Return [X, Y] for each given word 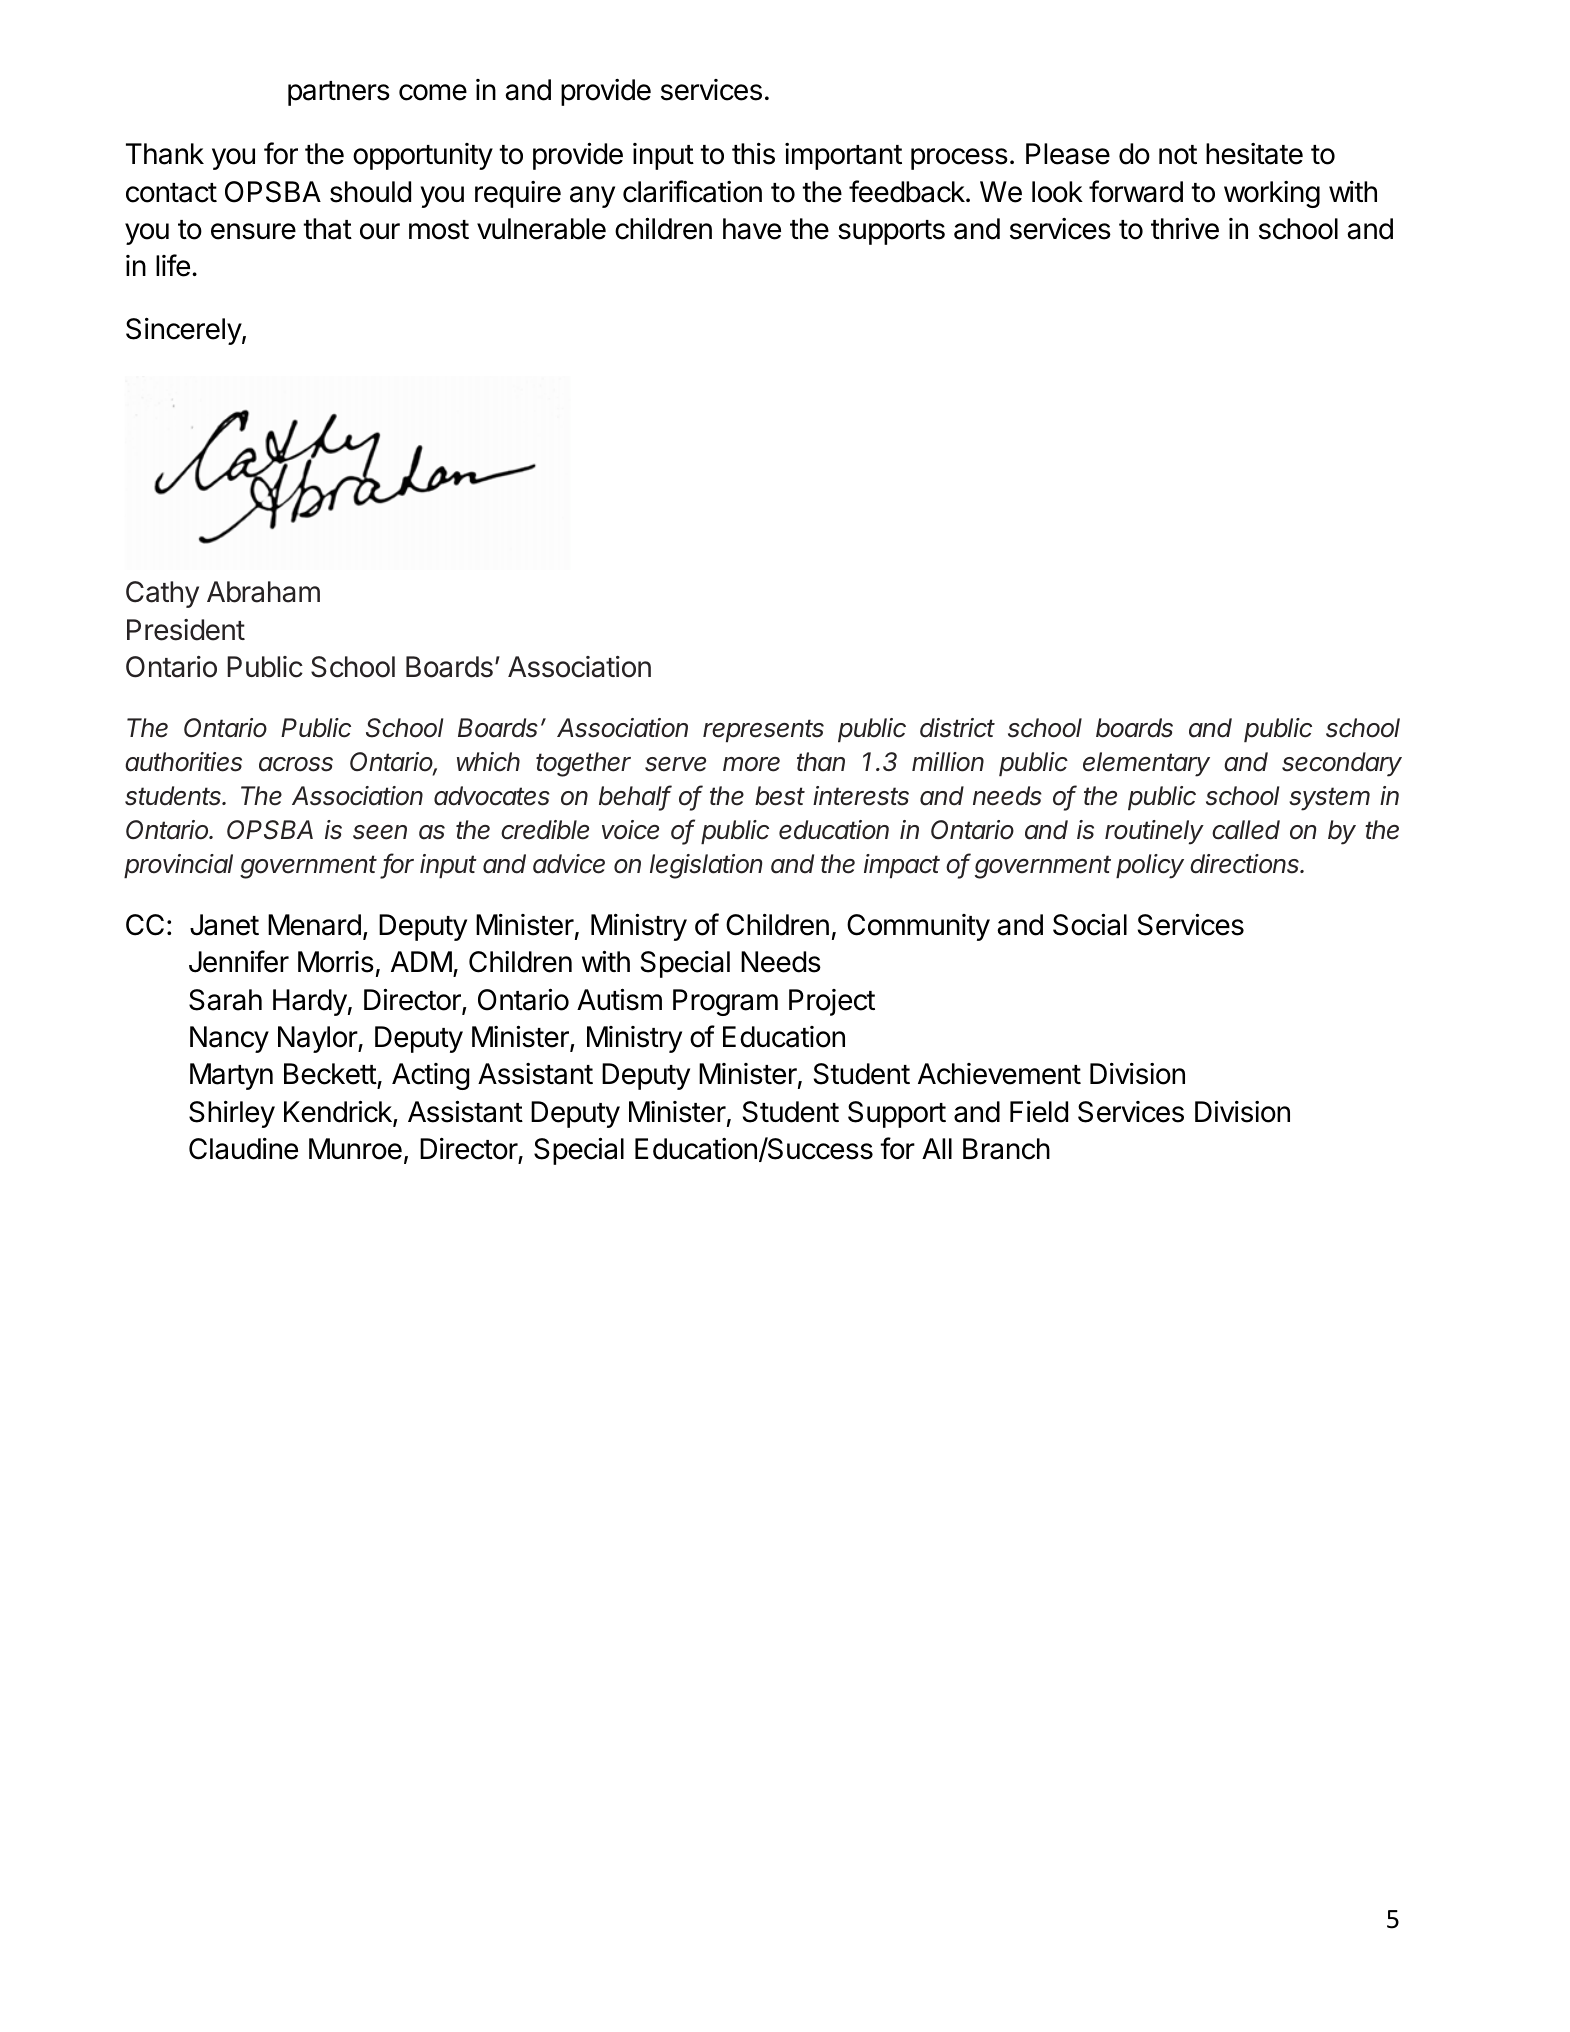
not [1178, 155]
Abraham [263, 592]
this [753, 154]
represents [763, 730]
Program [725, 1002]
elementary [1146, 764]
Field [1039, 1112]
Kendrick [339, 1112]
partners [339, 93]
